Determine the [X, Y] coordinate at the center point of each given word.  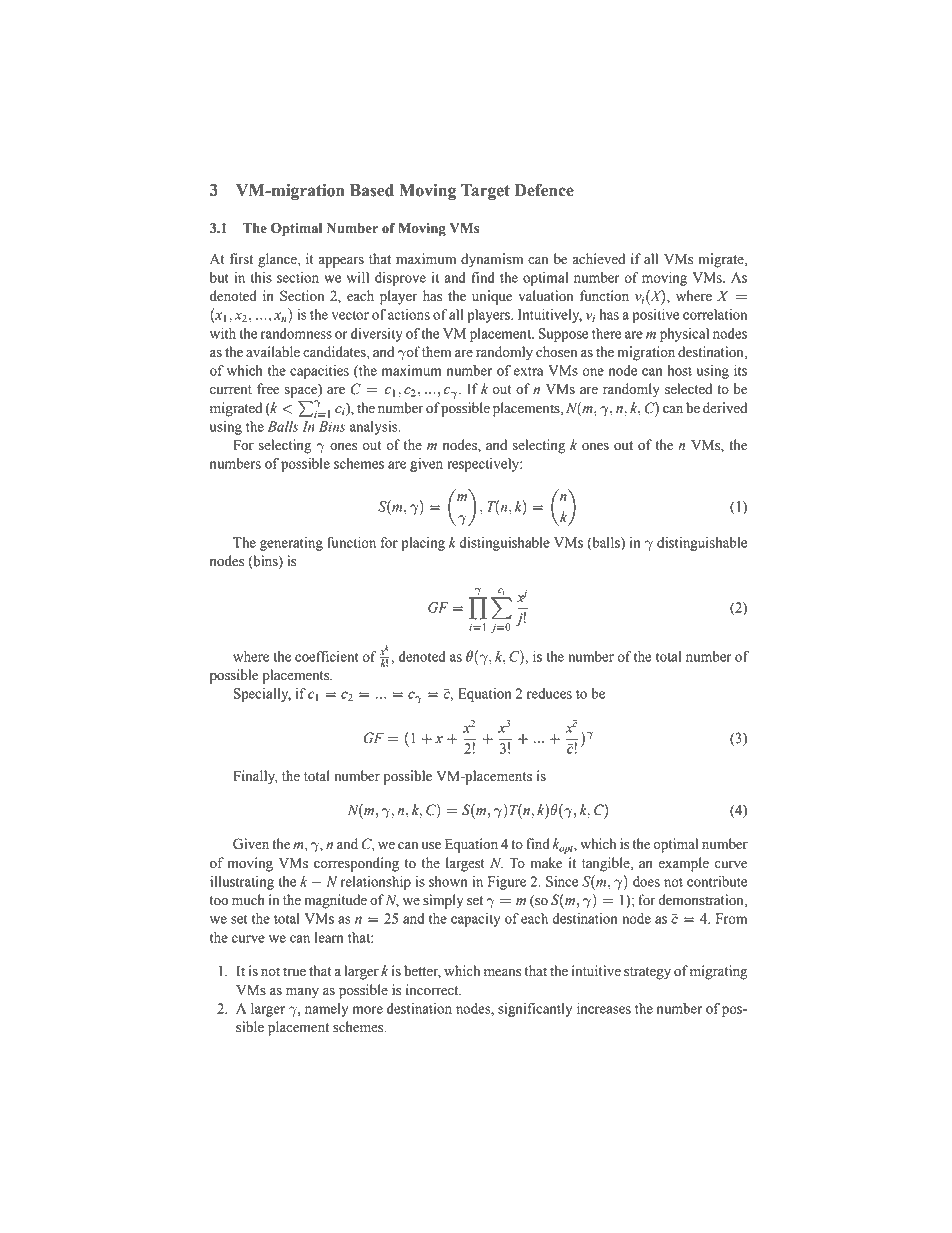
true [294, 972]
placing [423, 544]
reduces [549, 693]
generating [291, 544]
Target [485, 192]
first [241, 259]
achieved [598, 259]
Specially [262, 695]
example [683, 864]
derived [725, 408]
